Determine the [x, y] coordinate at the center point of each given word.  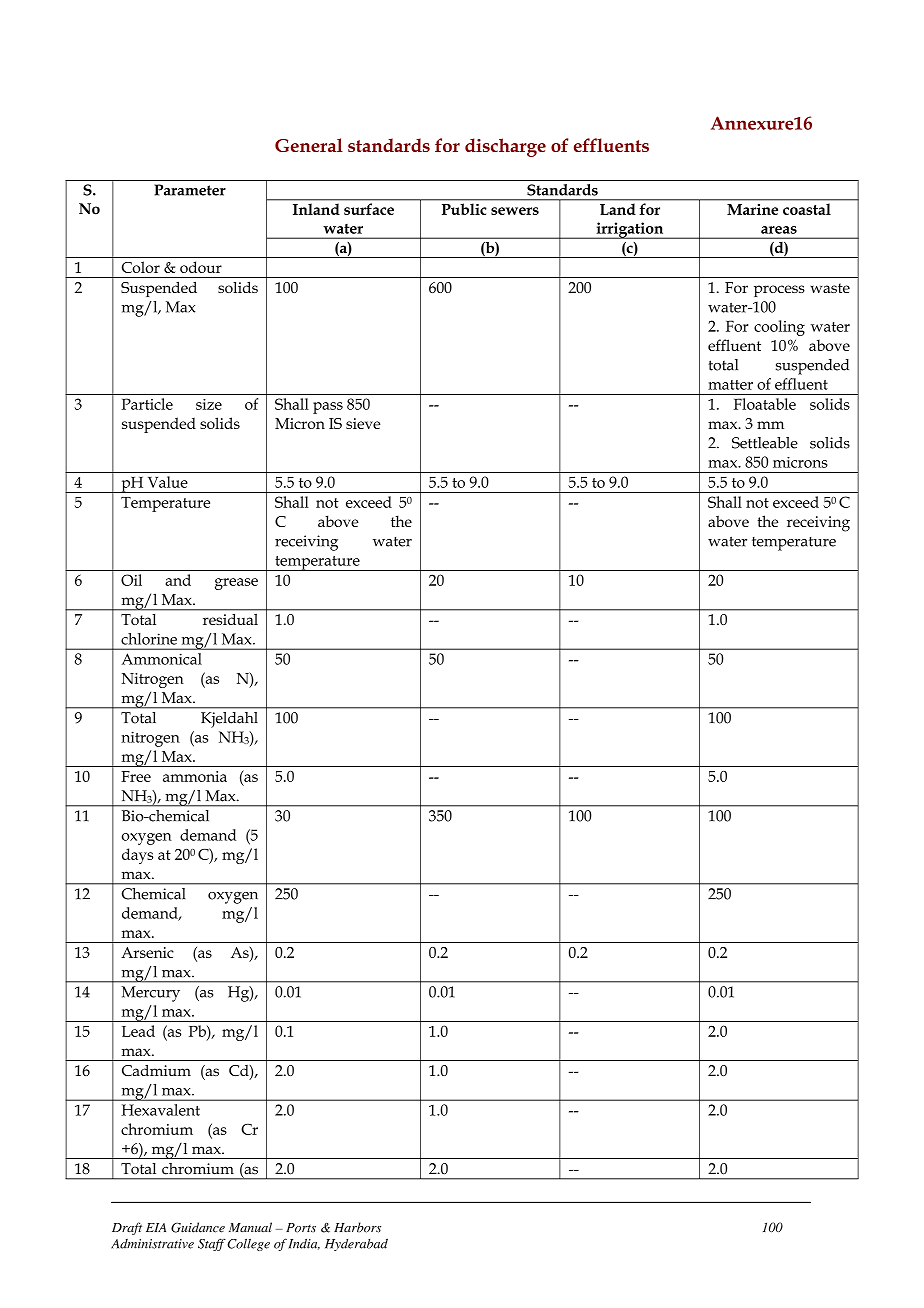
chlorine [149, 639]
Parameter [190, 190]
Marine [752, 209]
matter [730, 385]
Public [464, 209]
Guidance [198, 1227]
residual [230, 619]
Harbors [357, 1227]
